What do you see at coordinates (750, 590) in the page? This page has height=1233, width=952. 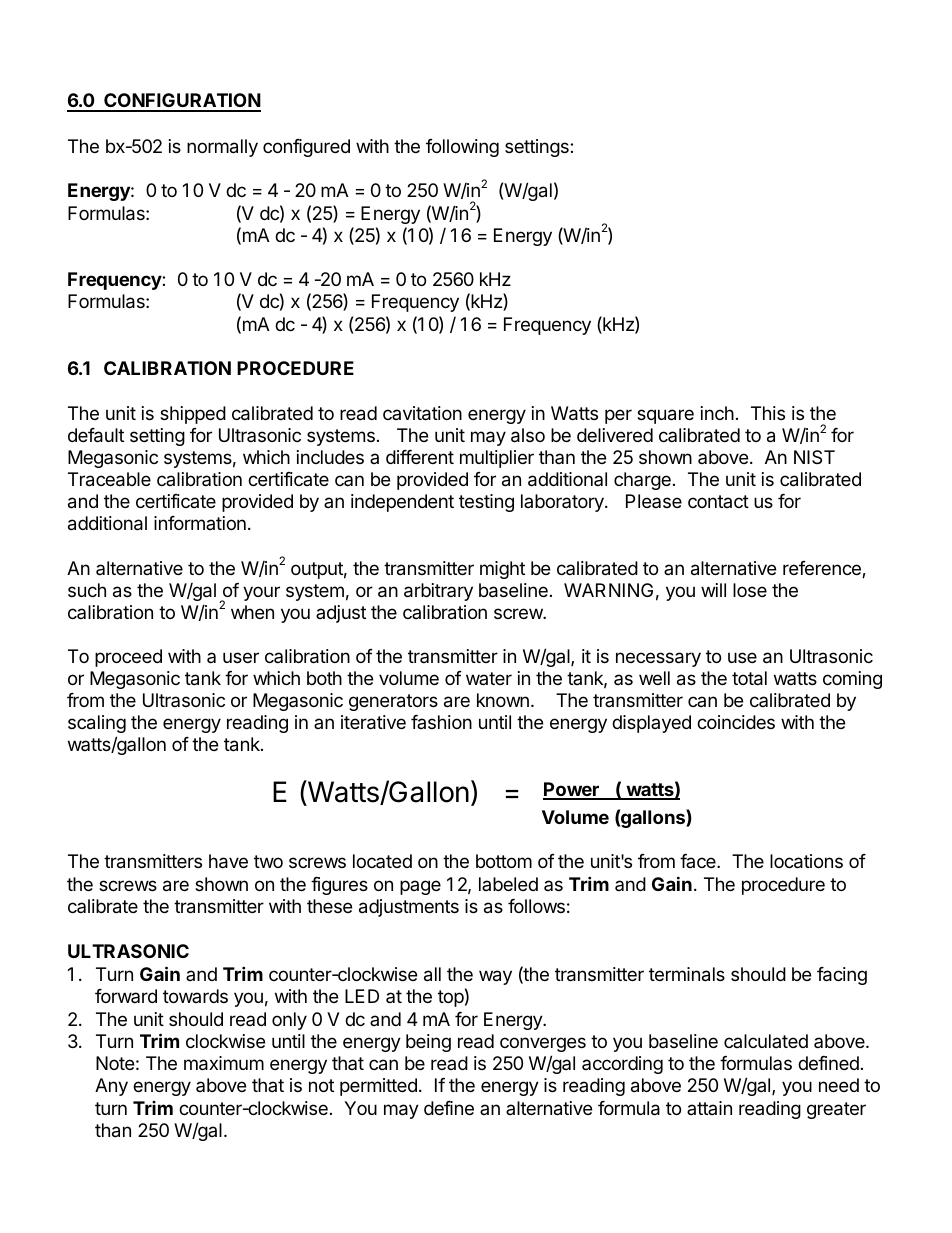 I see `lose` at bounding box center [750, 590].
